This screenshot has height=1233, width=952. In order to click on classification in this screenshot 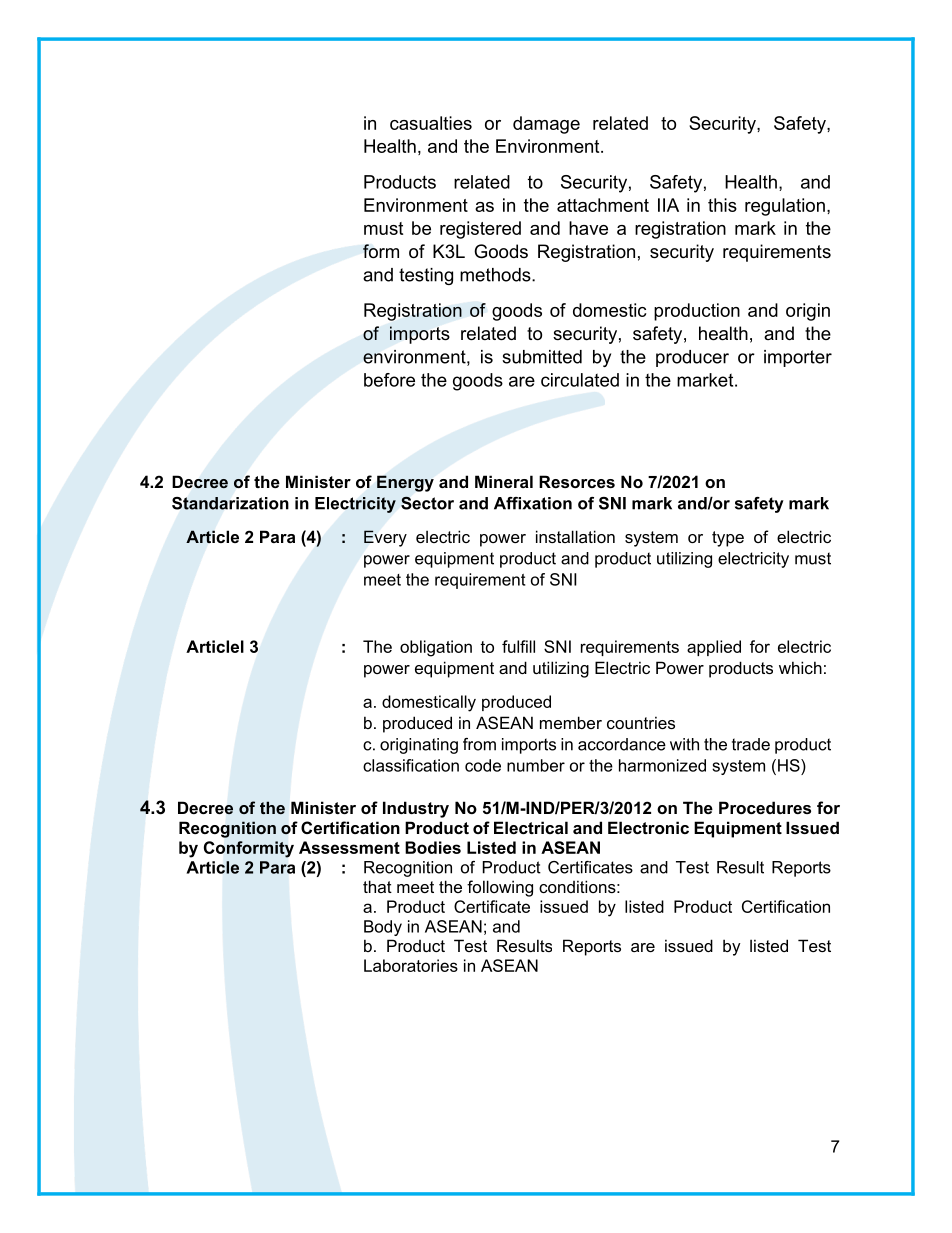, I will do `click(411, 765)`.
